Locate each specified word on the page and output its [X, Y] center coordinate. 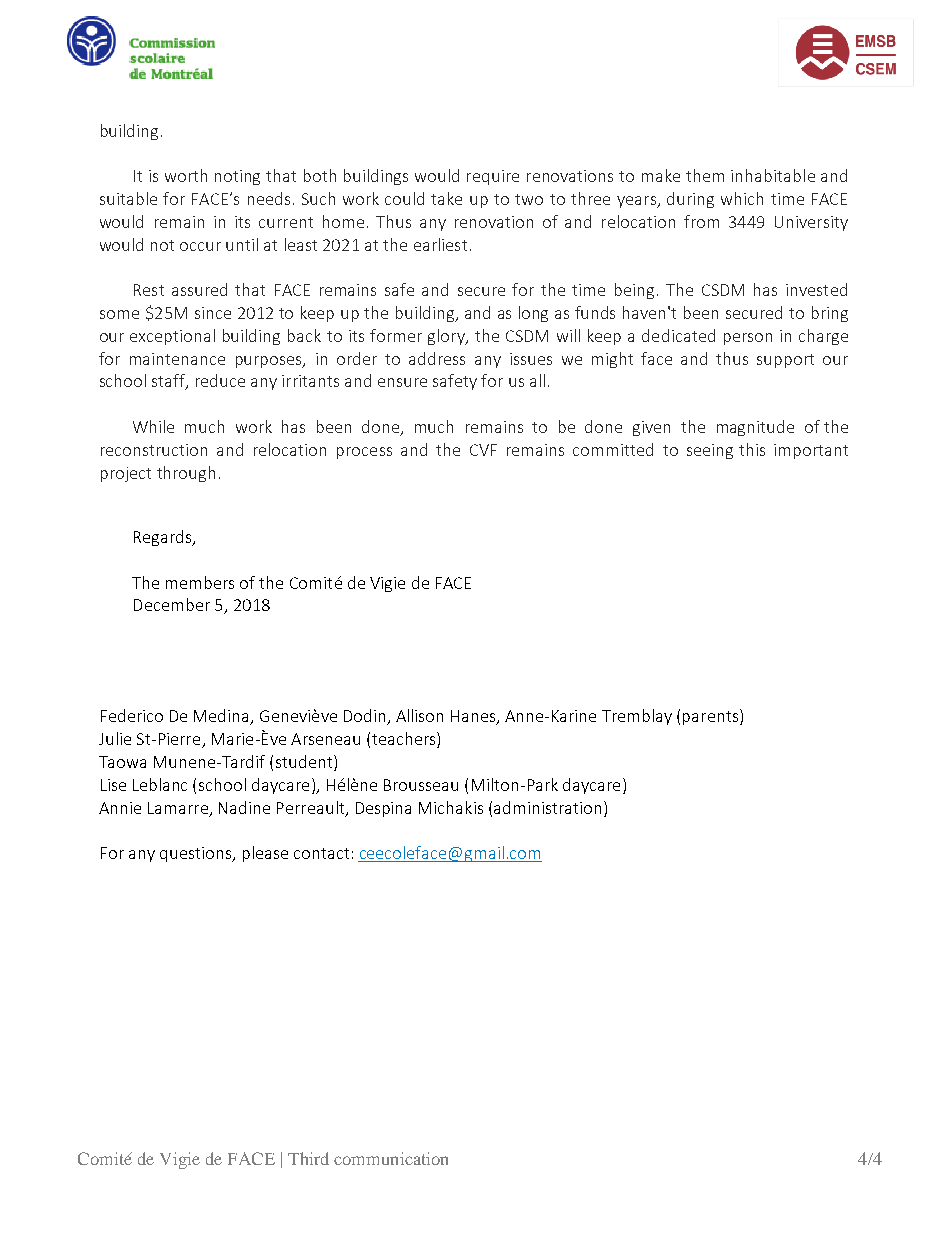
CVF [483, 450]
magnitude [755, 428]
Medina [222, 717]
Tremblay [637, 717]
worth [186, 175]
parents [712, 717]
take [446, 198]
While [153, 426]
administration [547, 807]
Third [308, 1158]
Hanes [474, 717]
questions [197, 854]
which [742, 198]
